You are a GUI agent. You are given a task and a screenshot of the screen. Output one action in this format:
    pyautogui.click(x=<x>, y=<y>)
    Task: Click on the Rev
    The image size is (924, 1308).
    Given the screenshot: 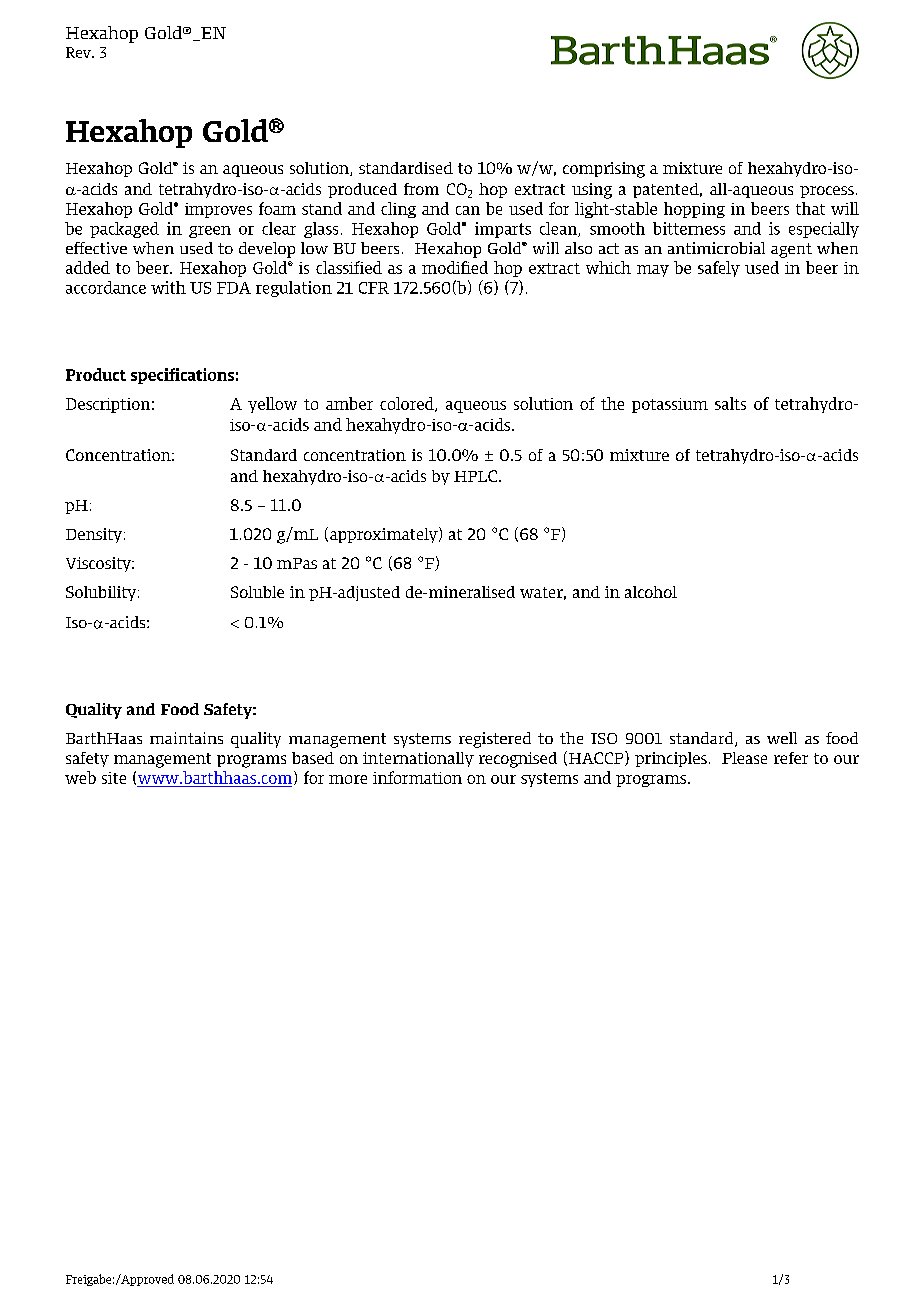 What is the action you would take?
    pyautogui.click(x=79, y=52)
